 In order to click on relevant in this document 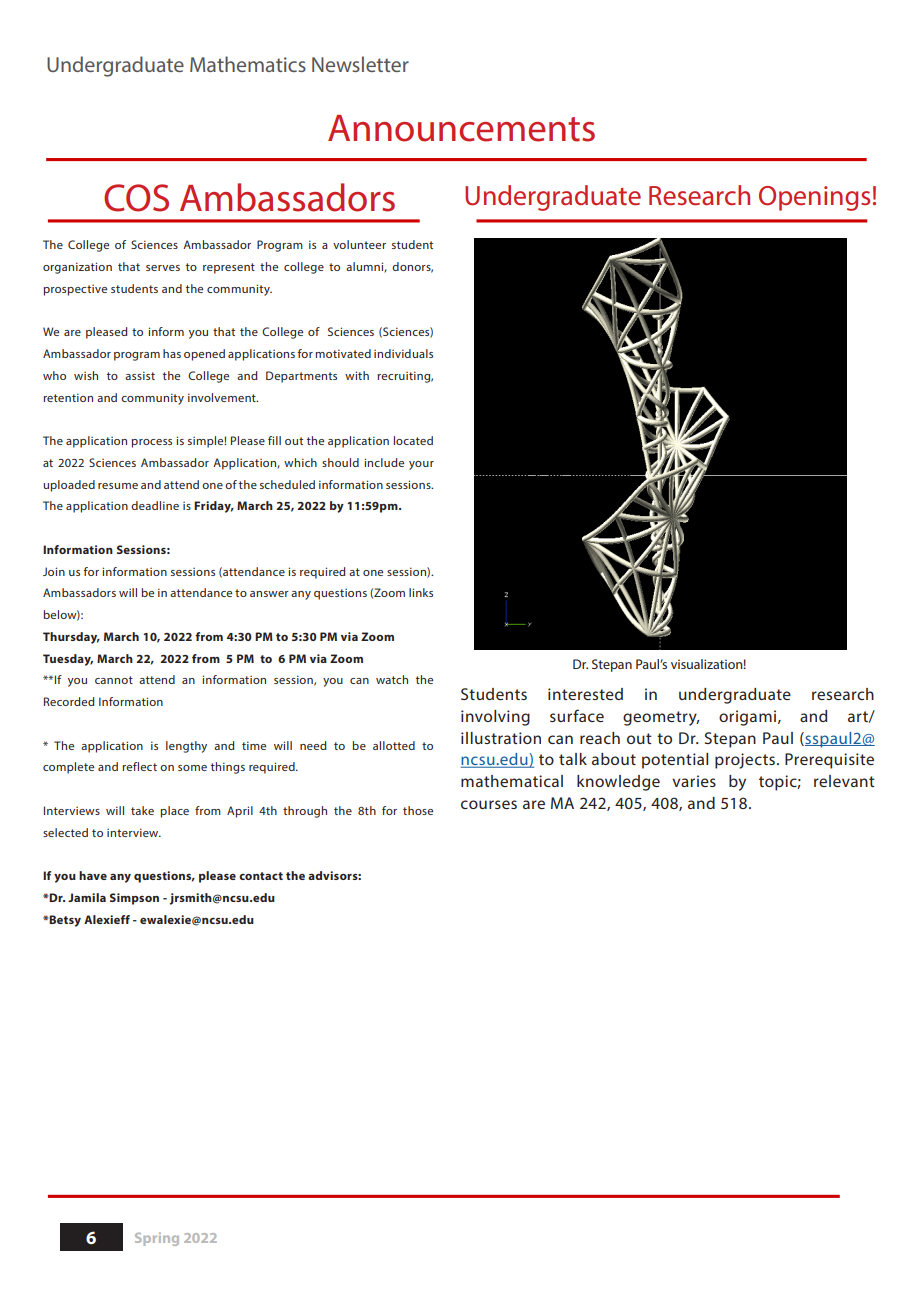, I will do `click(844, 781)`.
